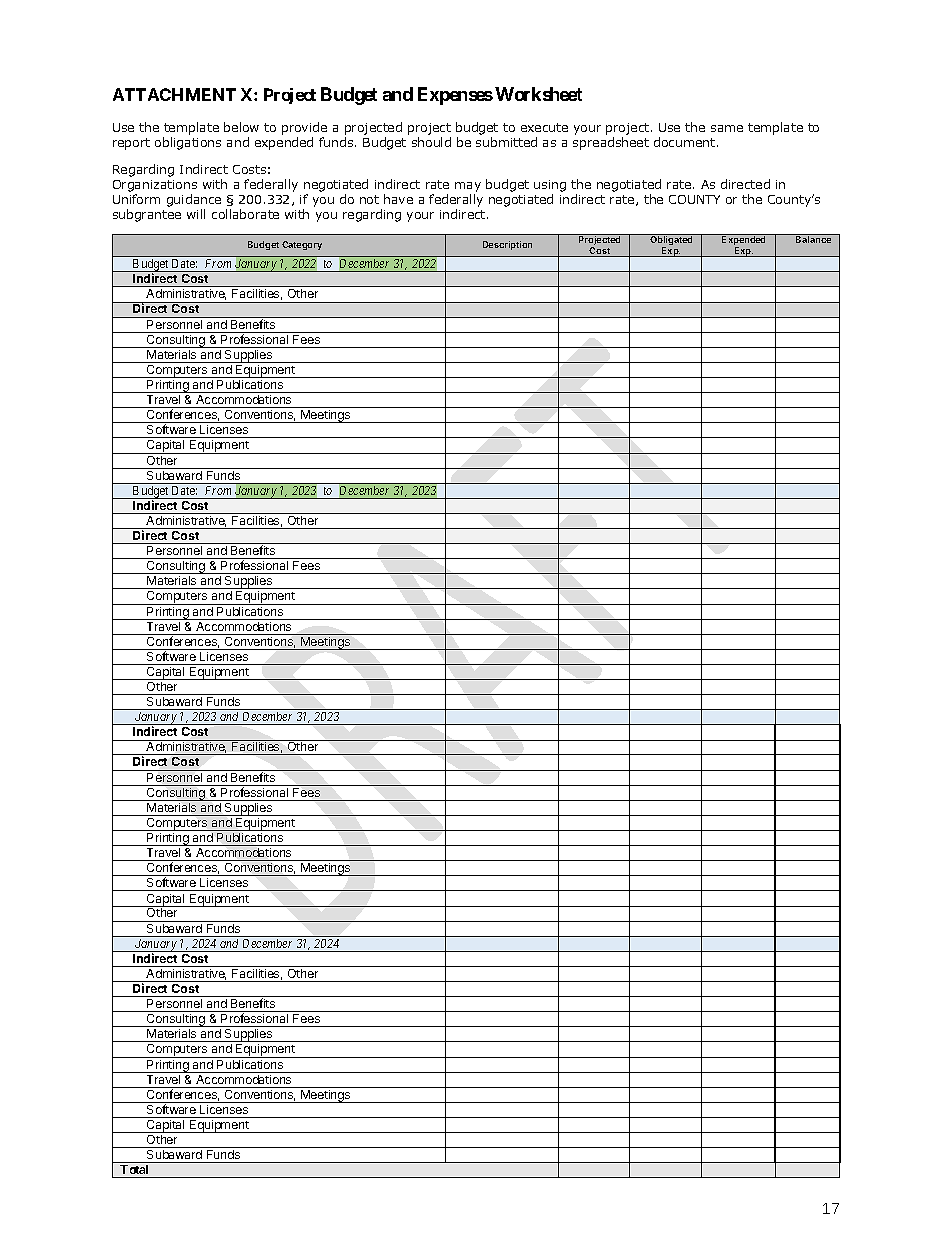  I want to click on Worksheet, so click(538, 94).
